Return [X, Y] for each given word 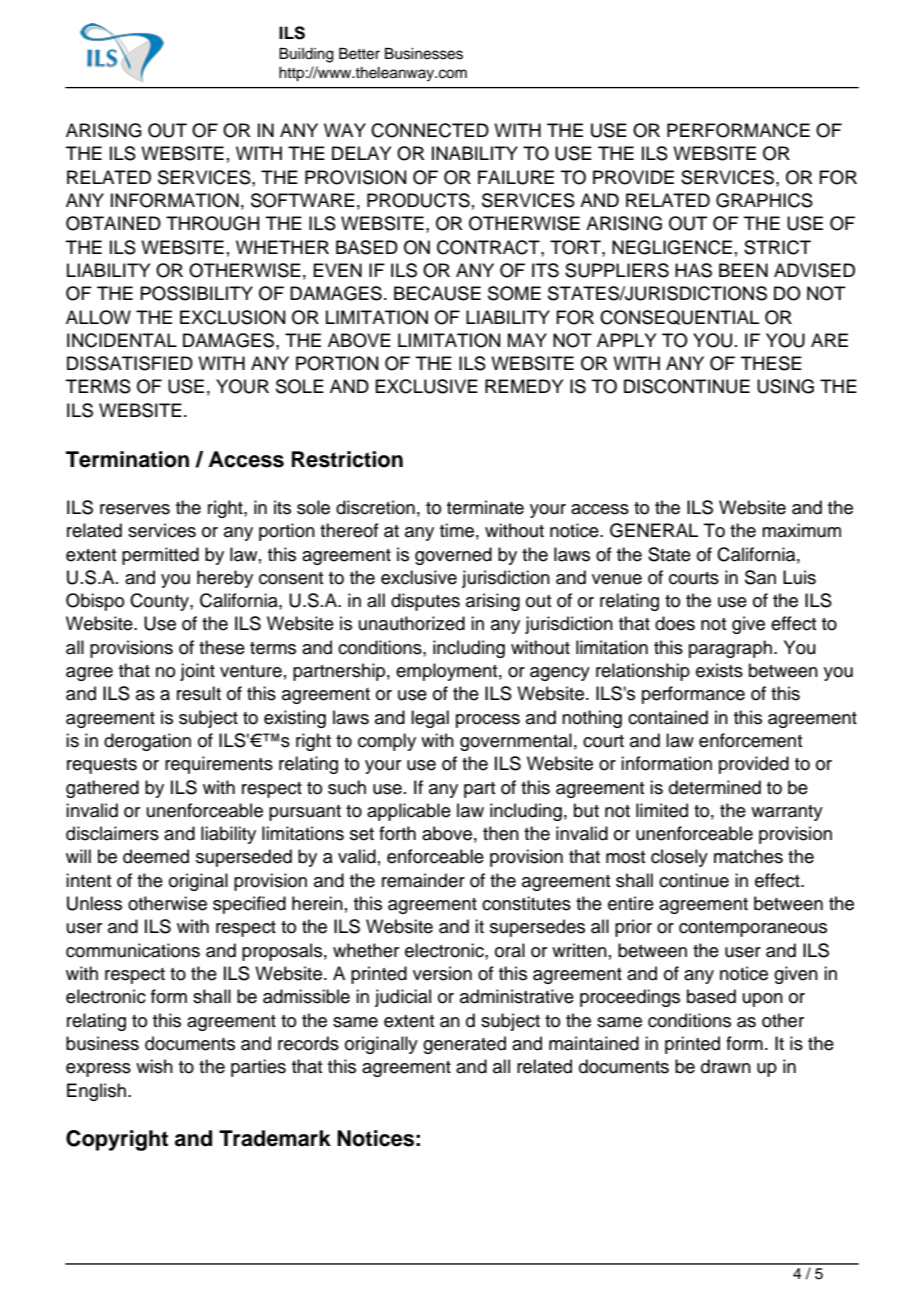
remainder [423, 880]
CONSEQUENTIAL [679, 317]
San [760, 577]
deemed [156, 856]
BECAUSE [437, 293]
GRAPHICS [764, 200]
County [160, 602]
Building [306, 55]
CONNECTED [430, 130]
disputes [425, 602]
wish [154, 1066]
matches [748, 856]
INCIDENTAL [122, 340]
